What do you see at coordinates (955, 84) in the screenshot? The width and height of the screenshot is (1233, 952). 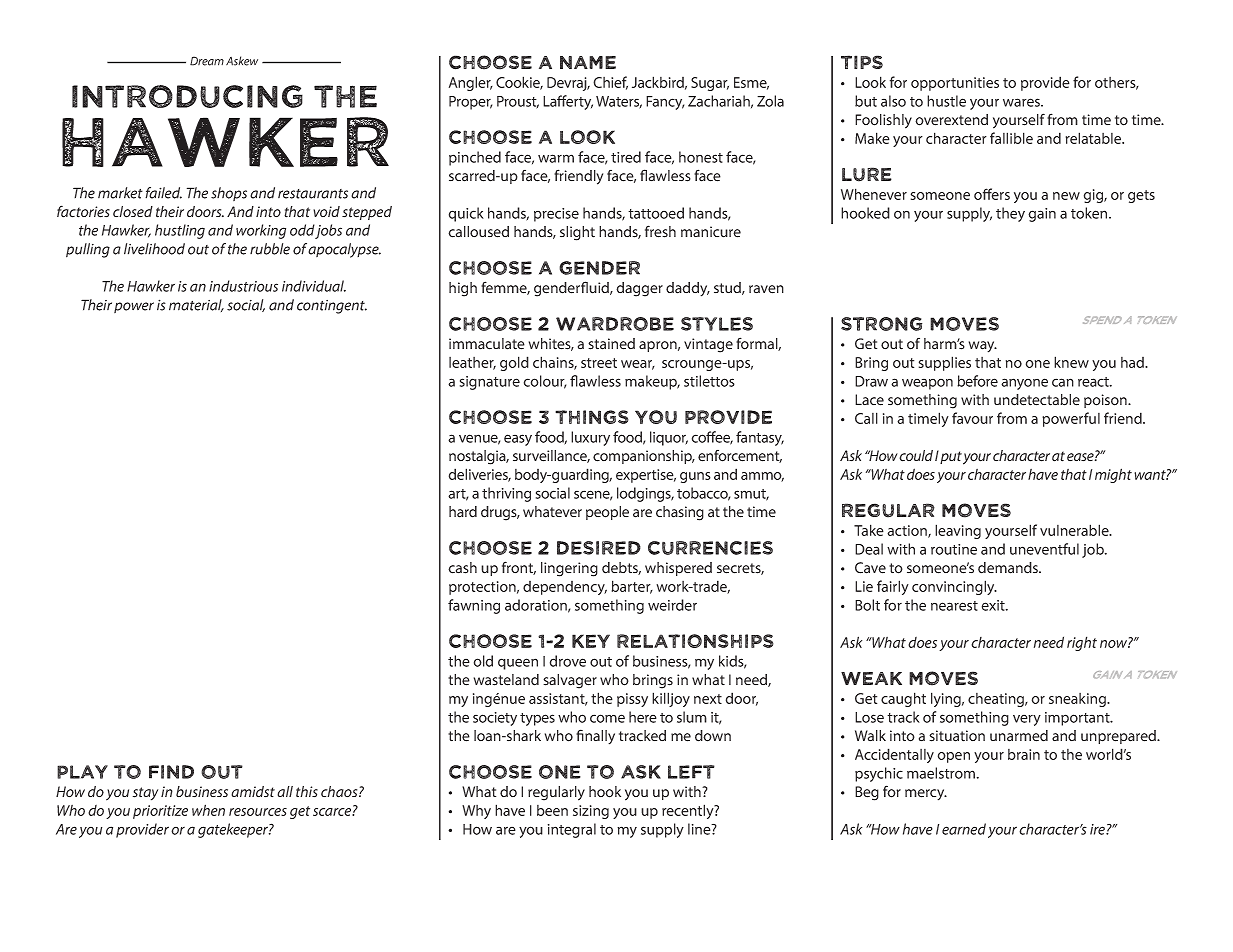 I see `opportunities` at bounding box center [955, 84].
